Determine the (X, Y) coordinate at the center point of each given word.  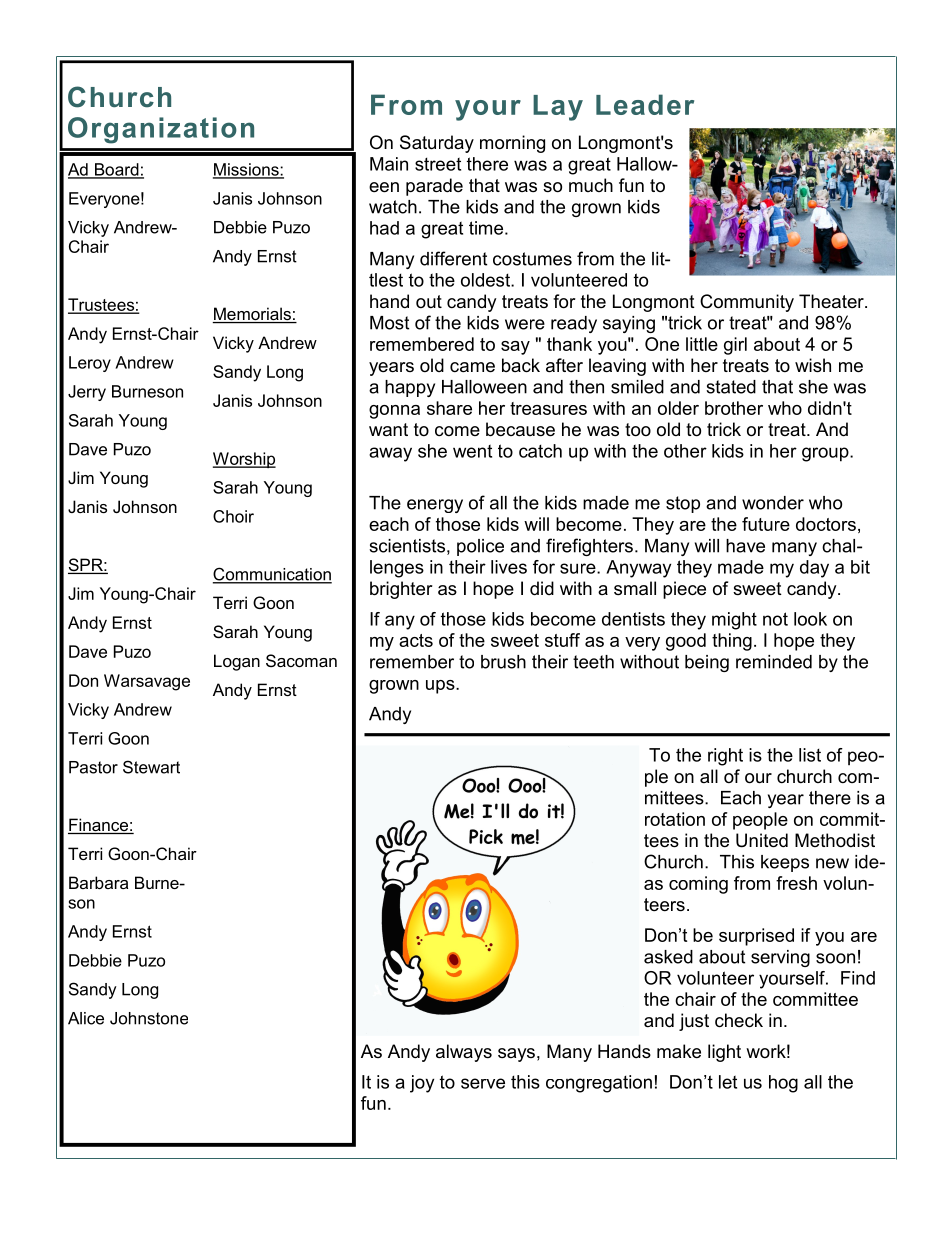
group (826, 454)
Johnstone (149, 1018)
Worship (244, 460)
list (810, 755)
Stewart (151, 767)
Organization (161, 130)
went (472, 451)
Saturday (437, 144)
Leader (645, 104)
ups (441, 687)
